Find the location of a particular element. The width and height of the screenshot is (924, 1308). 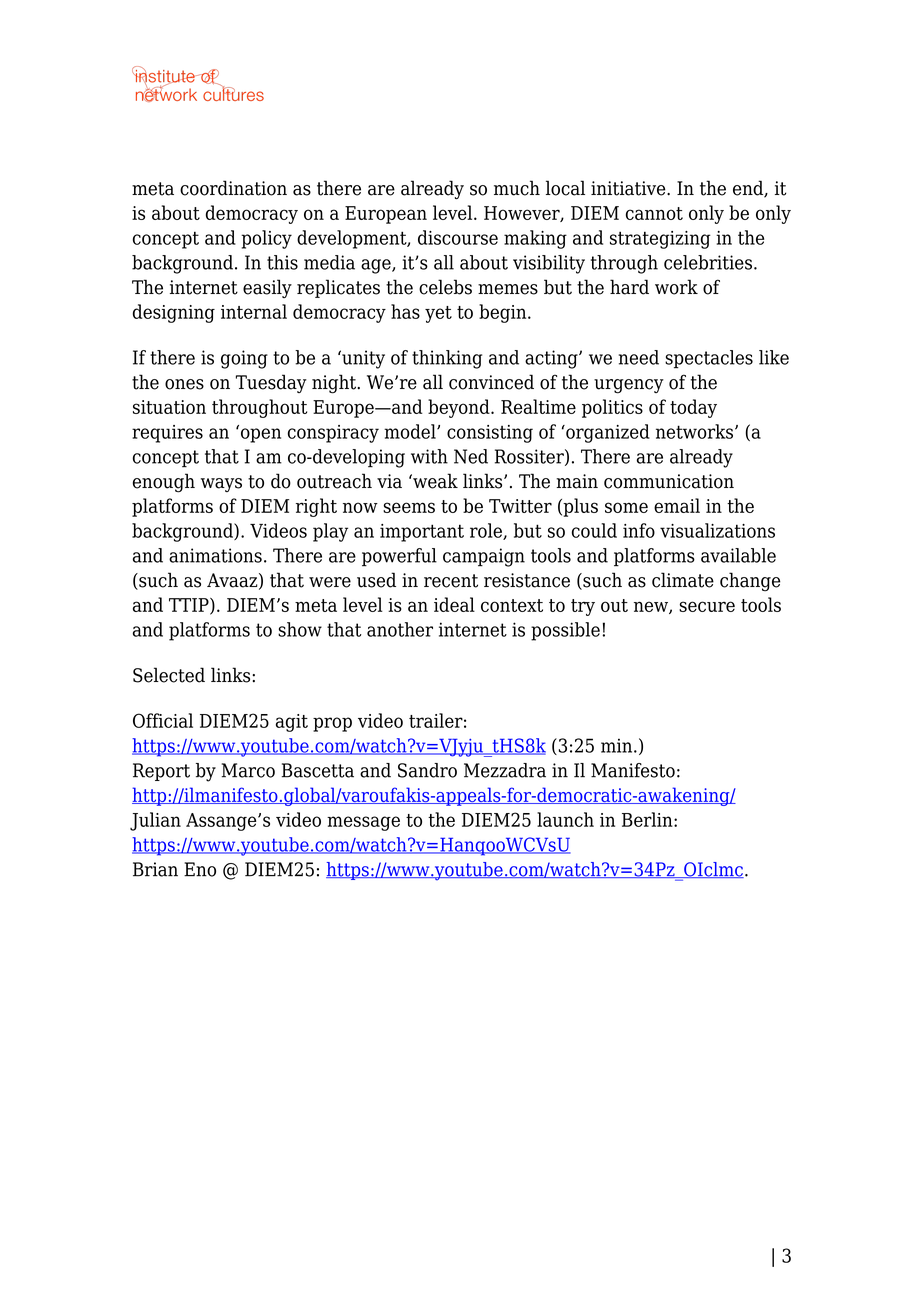

today is located at coordinates (693, 408).
